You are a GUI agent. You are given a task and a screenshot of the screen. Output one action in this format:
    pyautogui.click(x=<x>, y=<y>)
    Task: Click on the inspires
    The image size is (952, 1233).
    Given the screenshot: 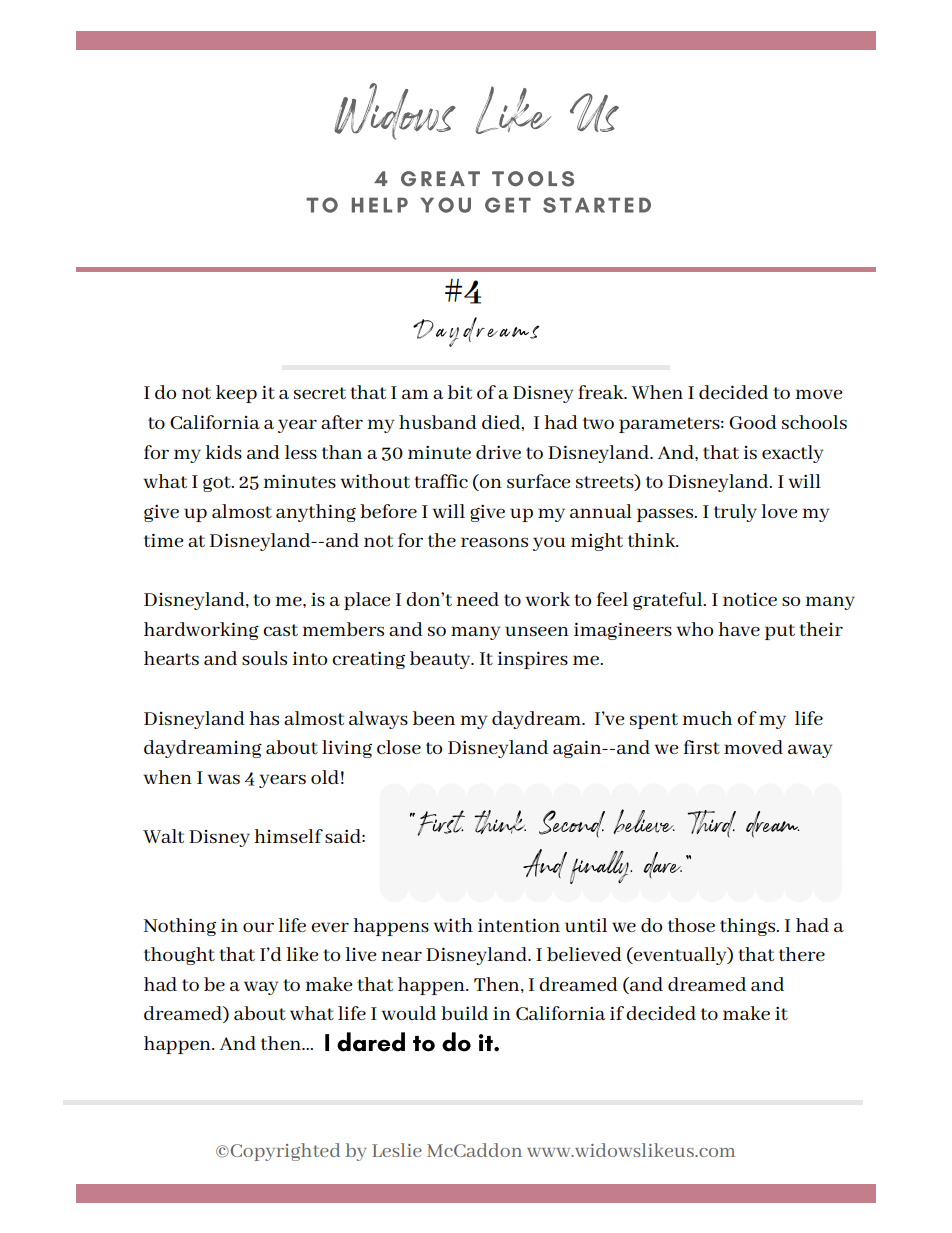 What is the action you would take?
    pyautogui.click(x=532, y=660)
